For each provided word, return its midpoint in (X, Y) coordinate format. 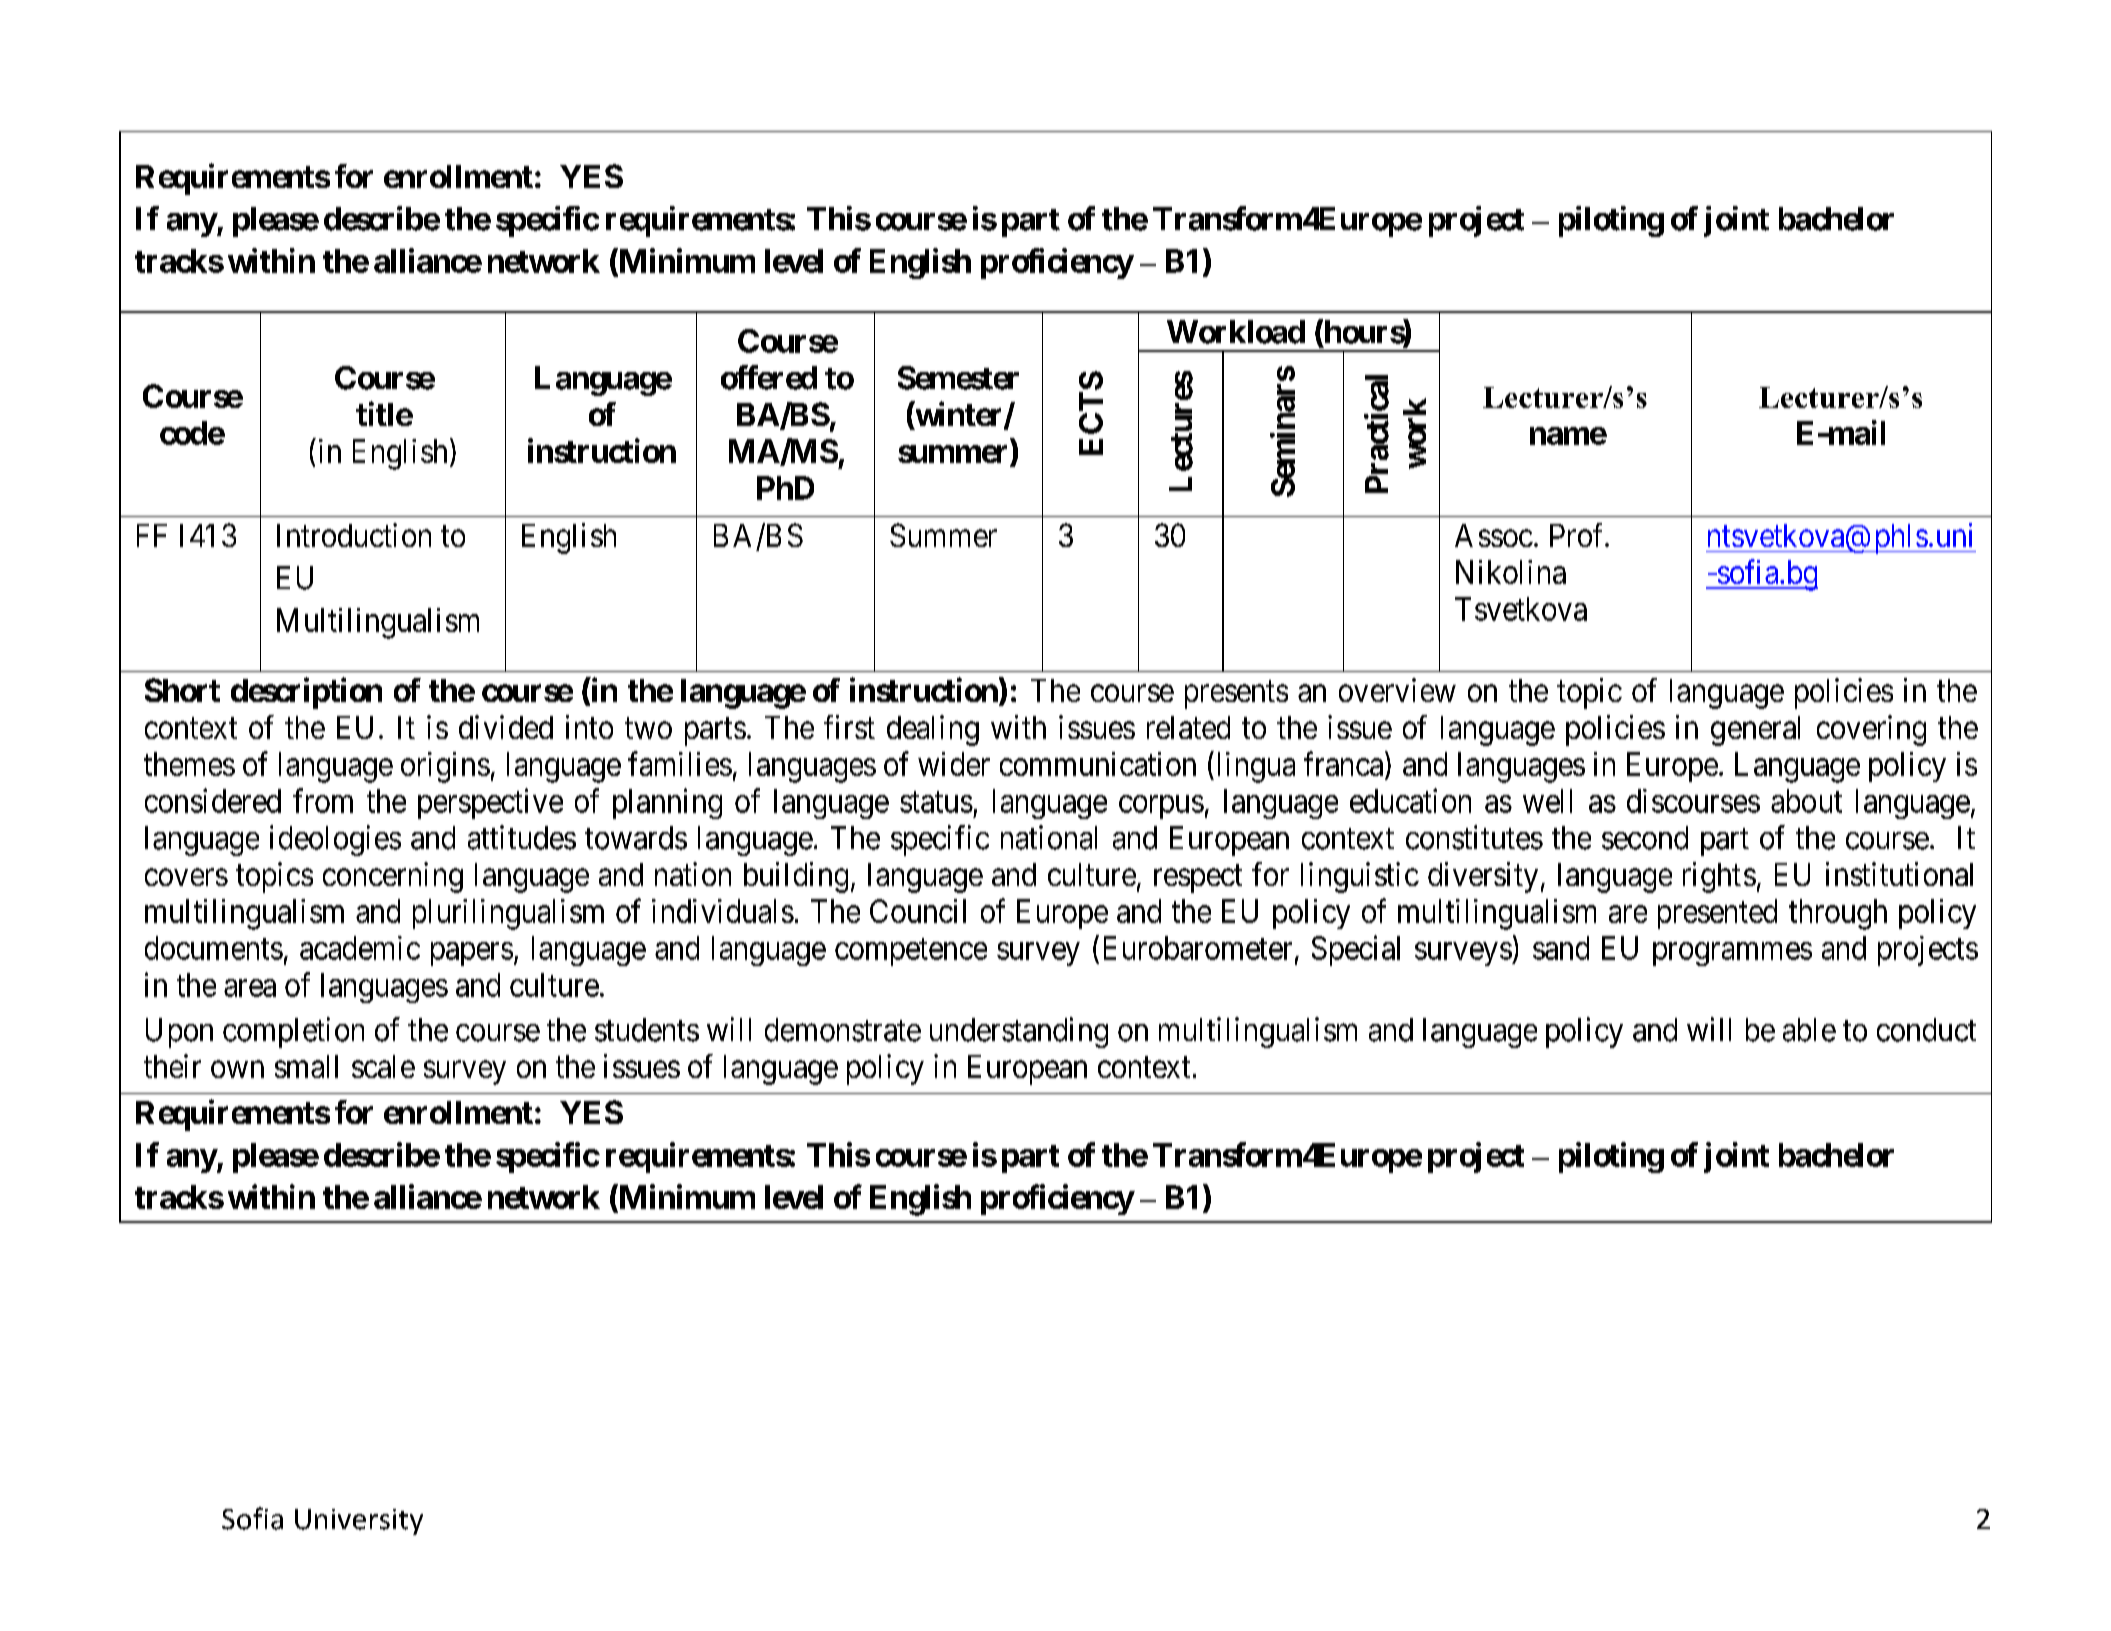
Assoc (1494, 535)
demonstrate (843, 1030)
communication (1098, 764)
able (1809, 1030)
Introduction (354, 535)
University (359, 1522)
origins (445, 767)
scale (383, 1066)
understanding (1019, 1032)
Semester (958, 378)
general (1755, 731)
